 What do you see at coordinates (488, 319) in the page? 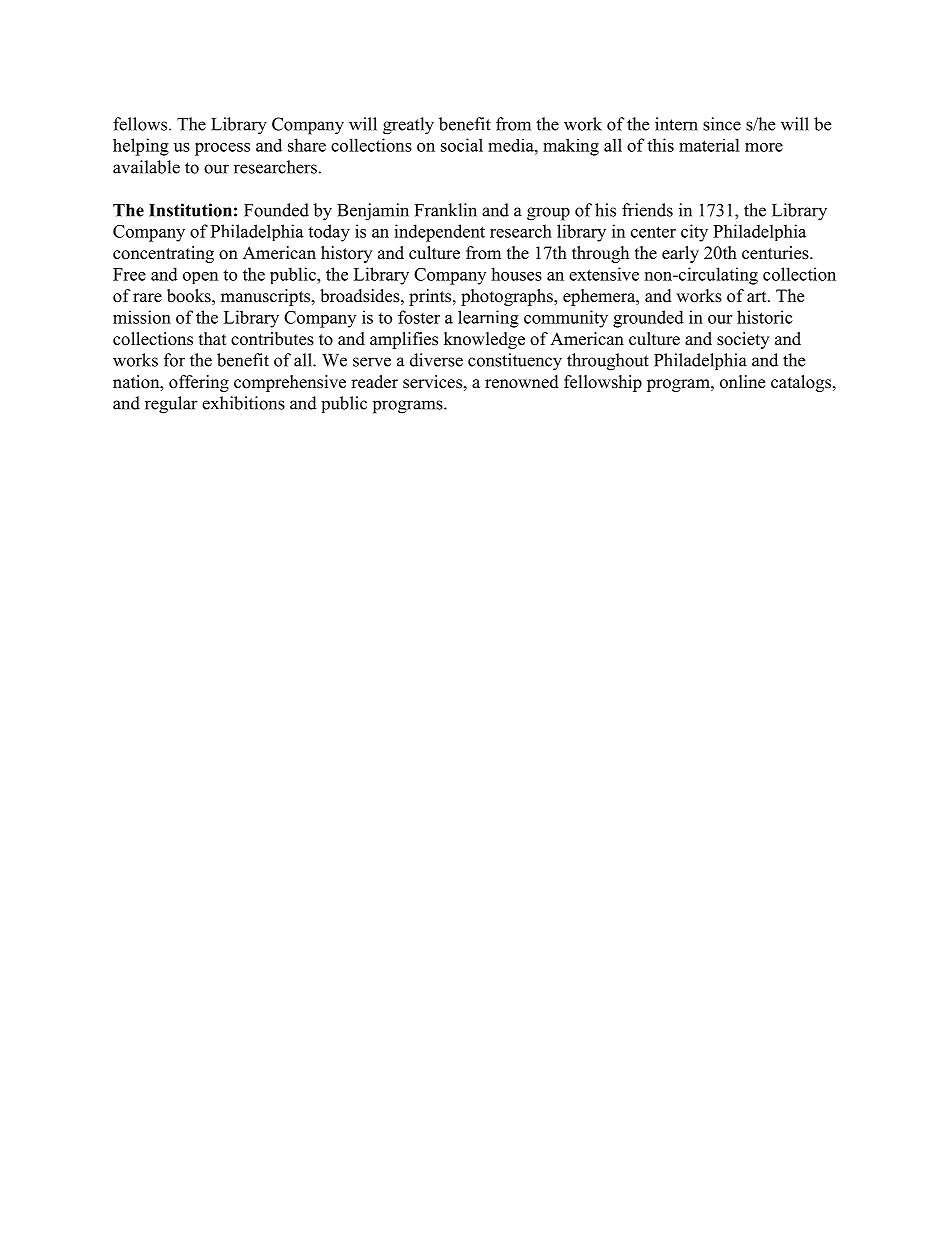
I see `learning` at bounding box center [488, 319].
